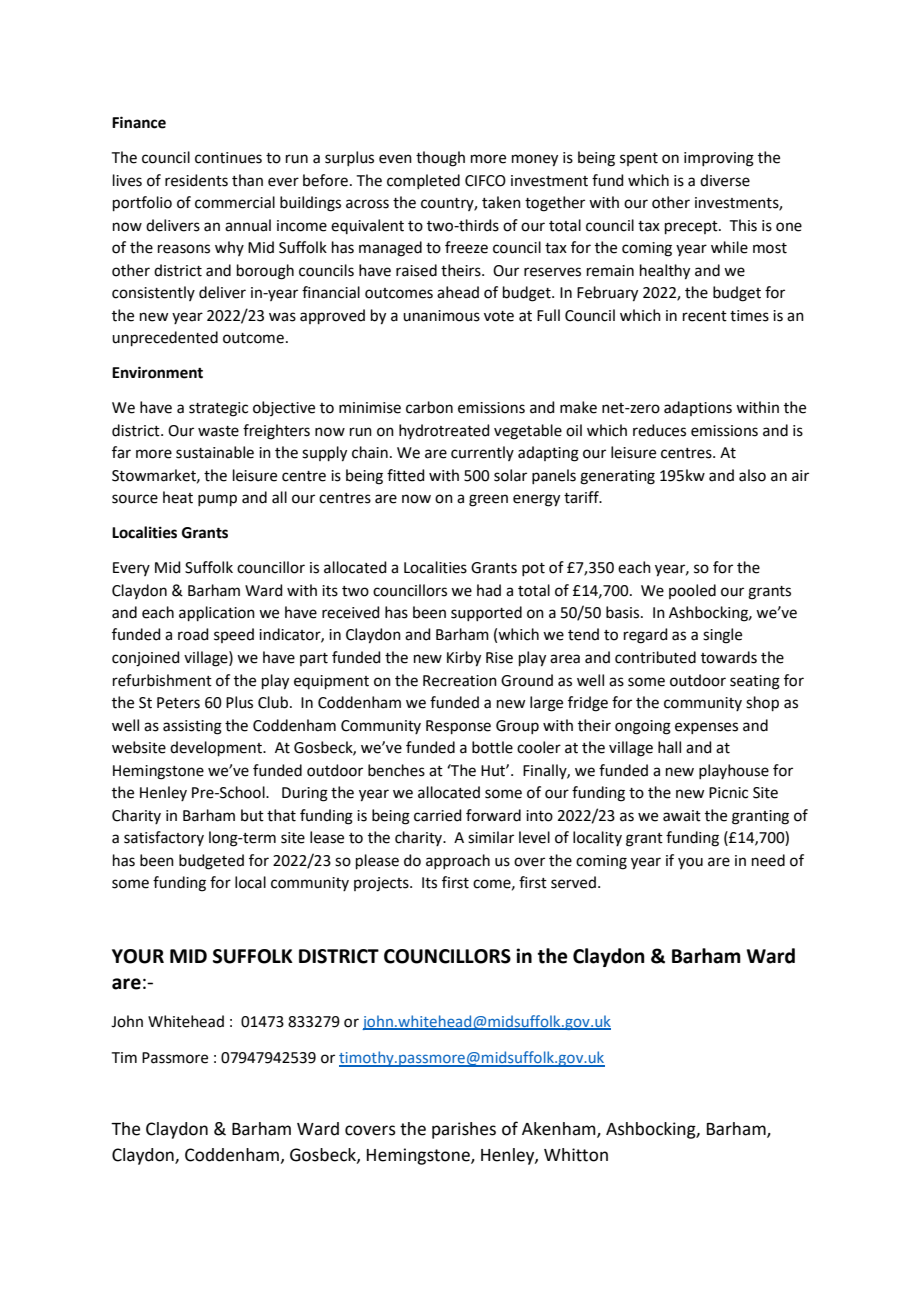  I want to click on road, so click(193, 634).
